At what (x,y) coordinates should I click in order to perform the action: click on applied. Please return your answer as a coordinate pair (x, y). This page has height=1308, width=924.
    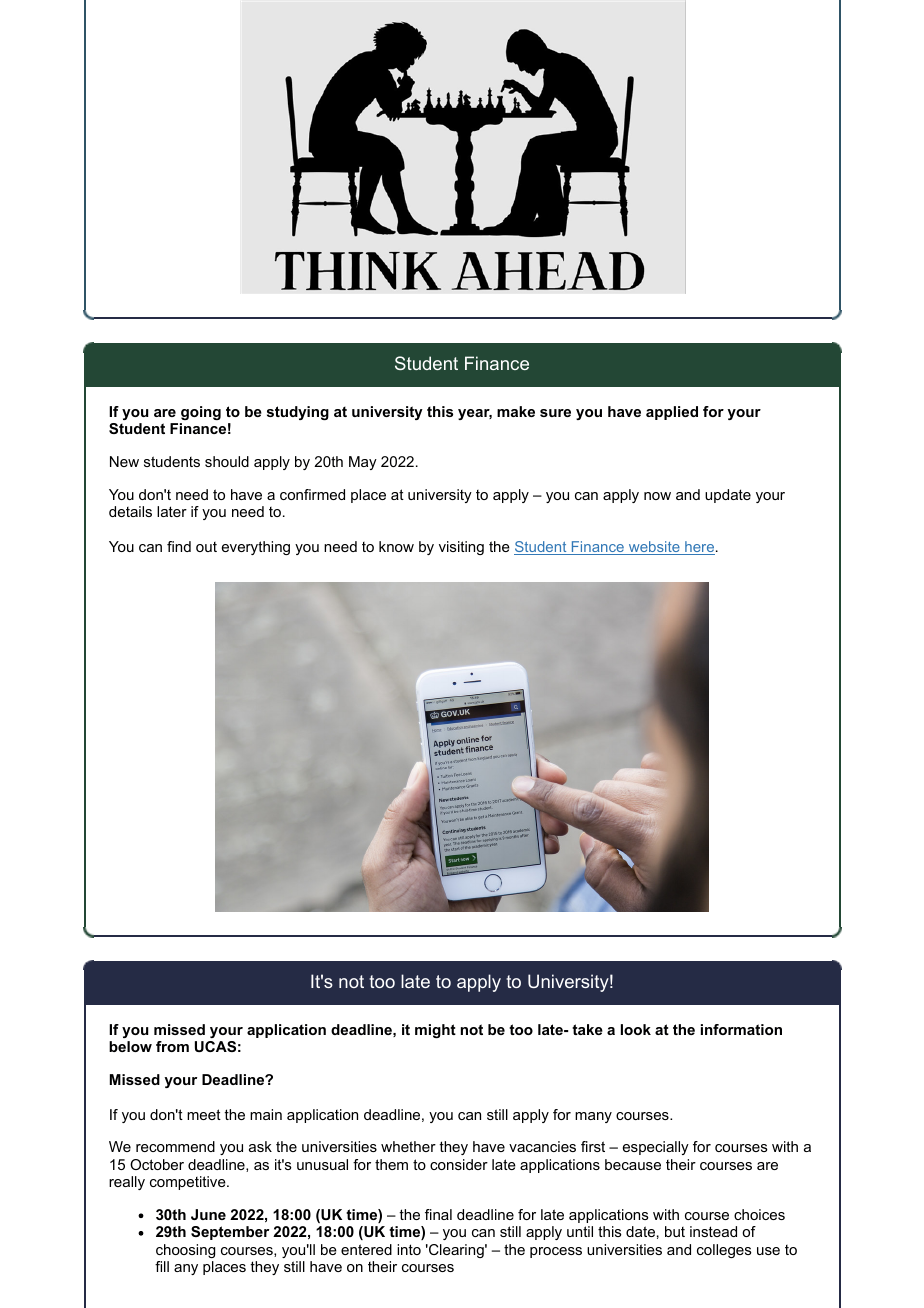
    Looking at the image, I should click on (672, 413).
